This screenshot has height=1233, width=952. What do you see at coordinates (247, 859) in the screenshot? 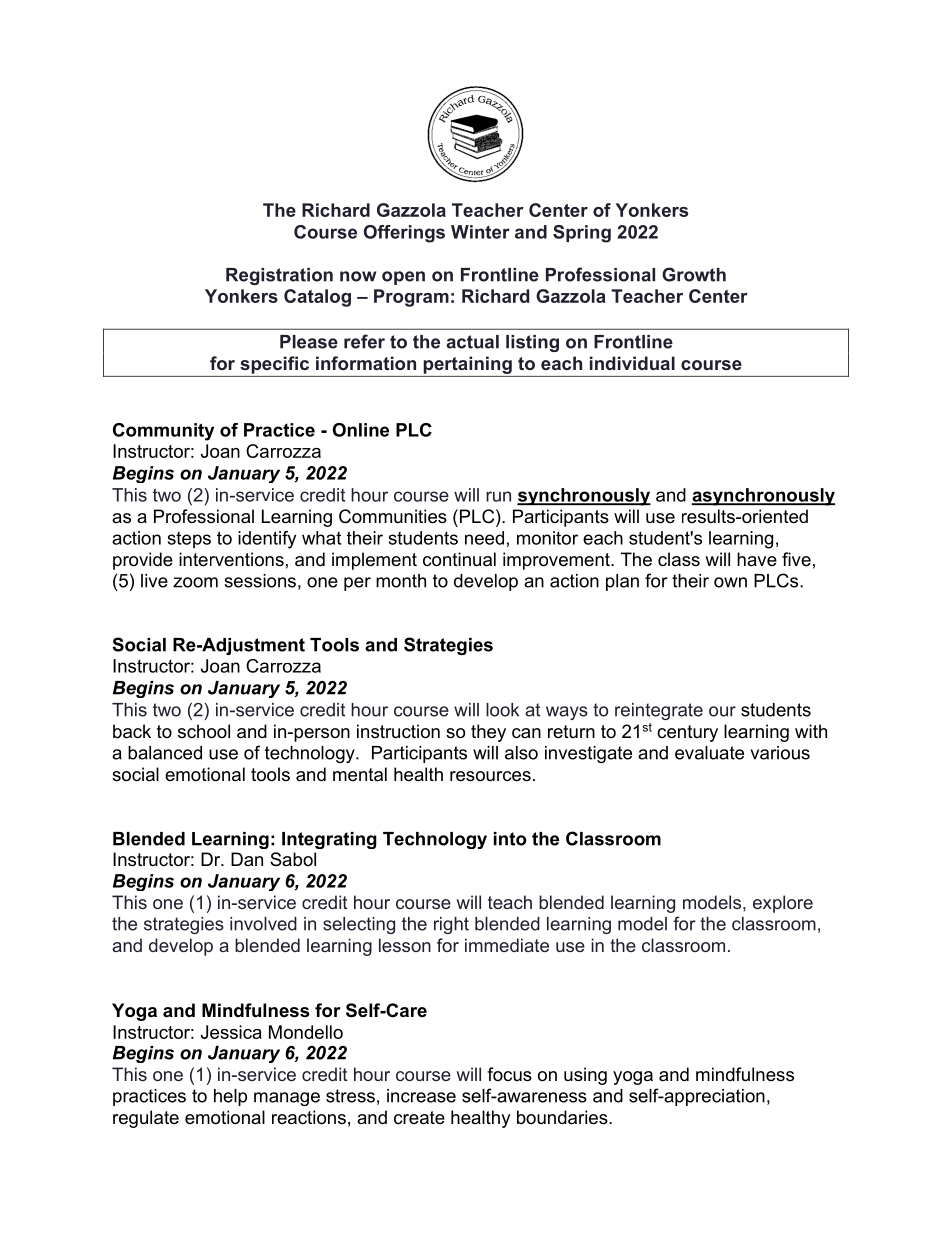
I see `Dan` at bounding box center [247, 859].
